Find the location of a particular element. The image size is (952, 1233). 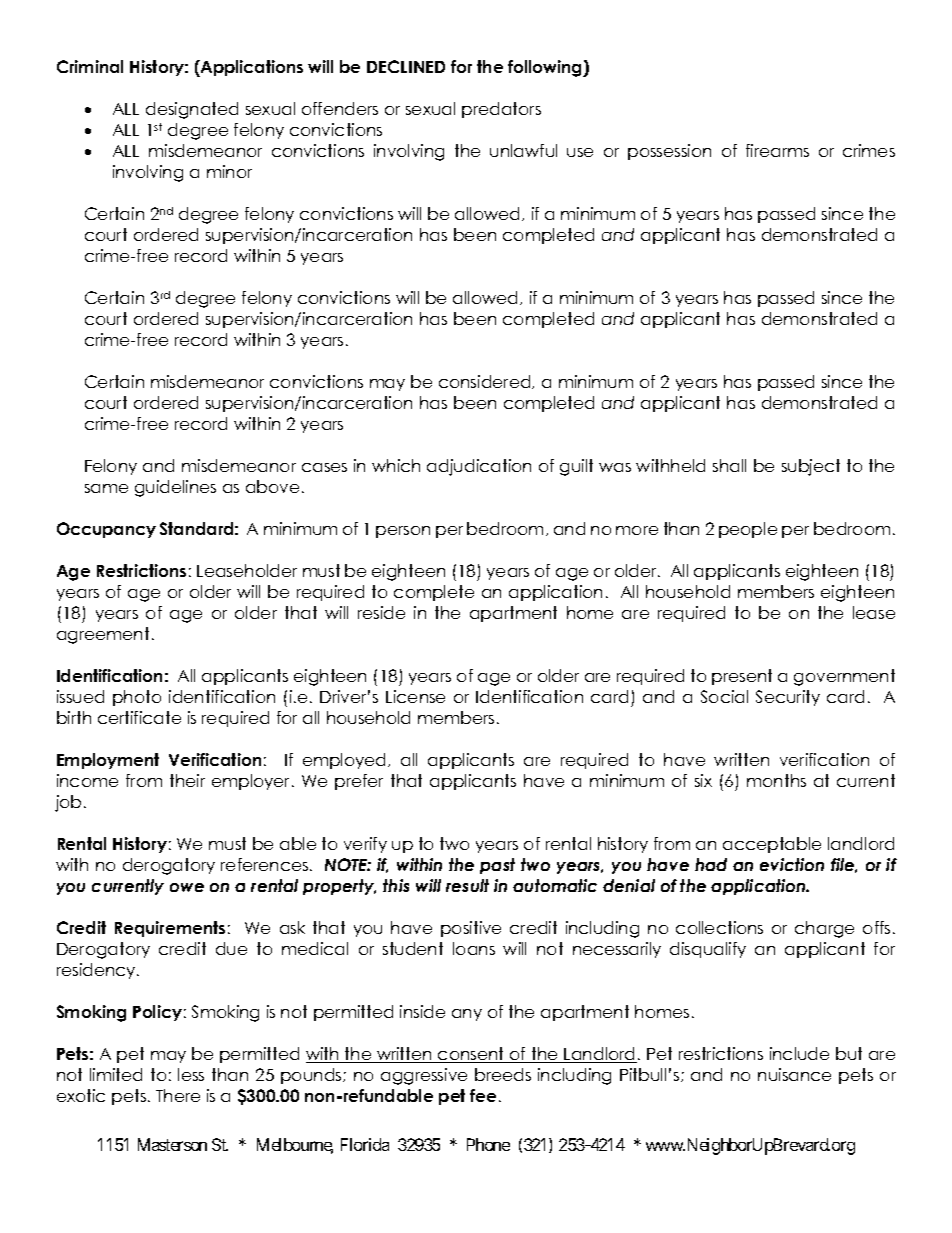

predators is located at coordinates (501, 110).
